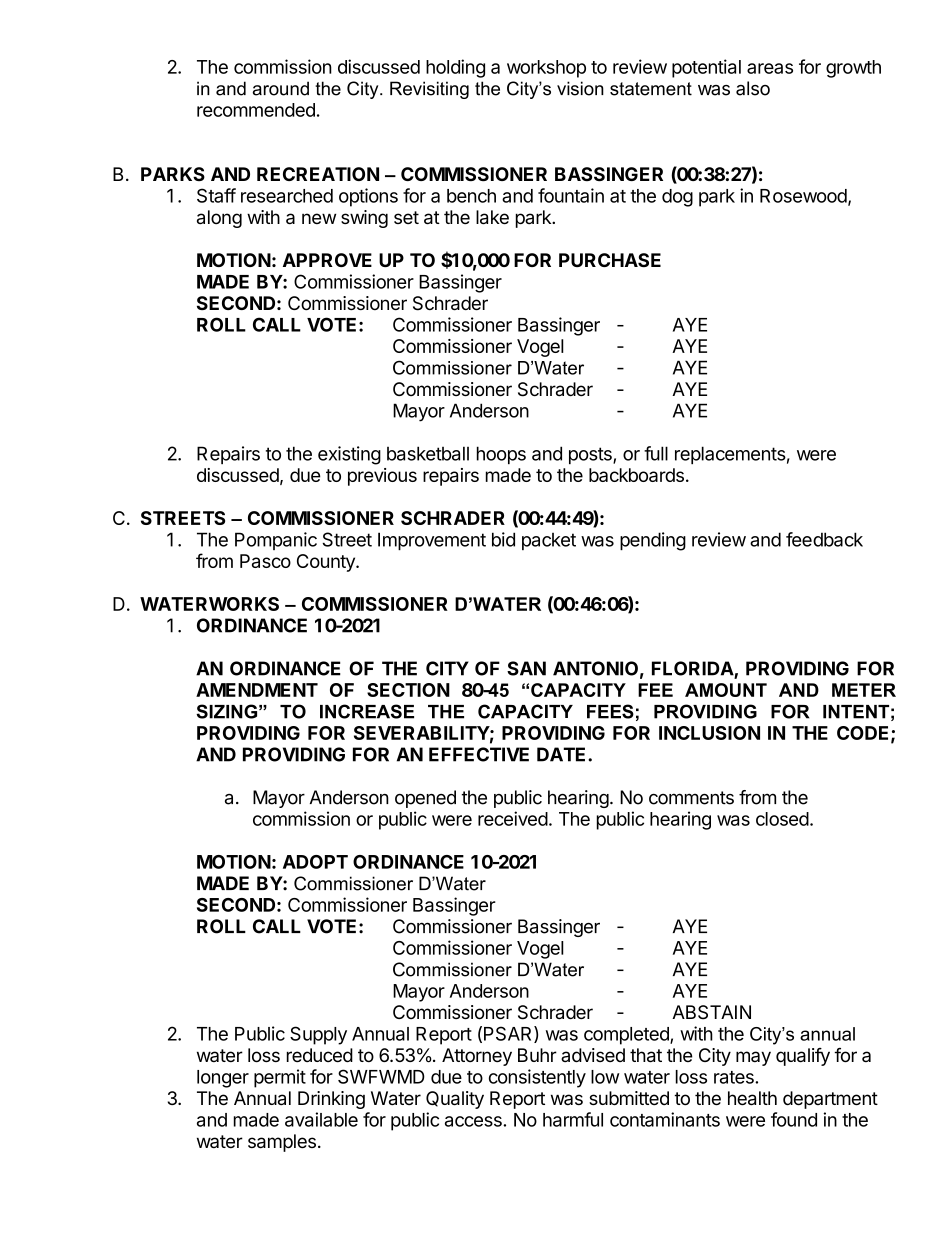 This document has width=952, height=1233. I want to click on found, so click(794, 1119).
